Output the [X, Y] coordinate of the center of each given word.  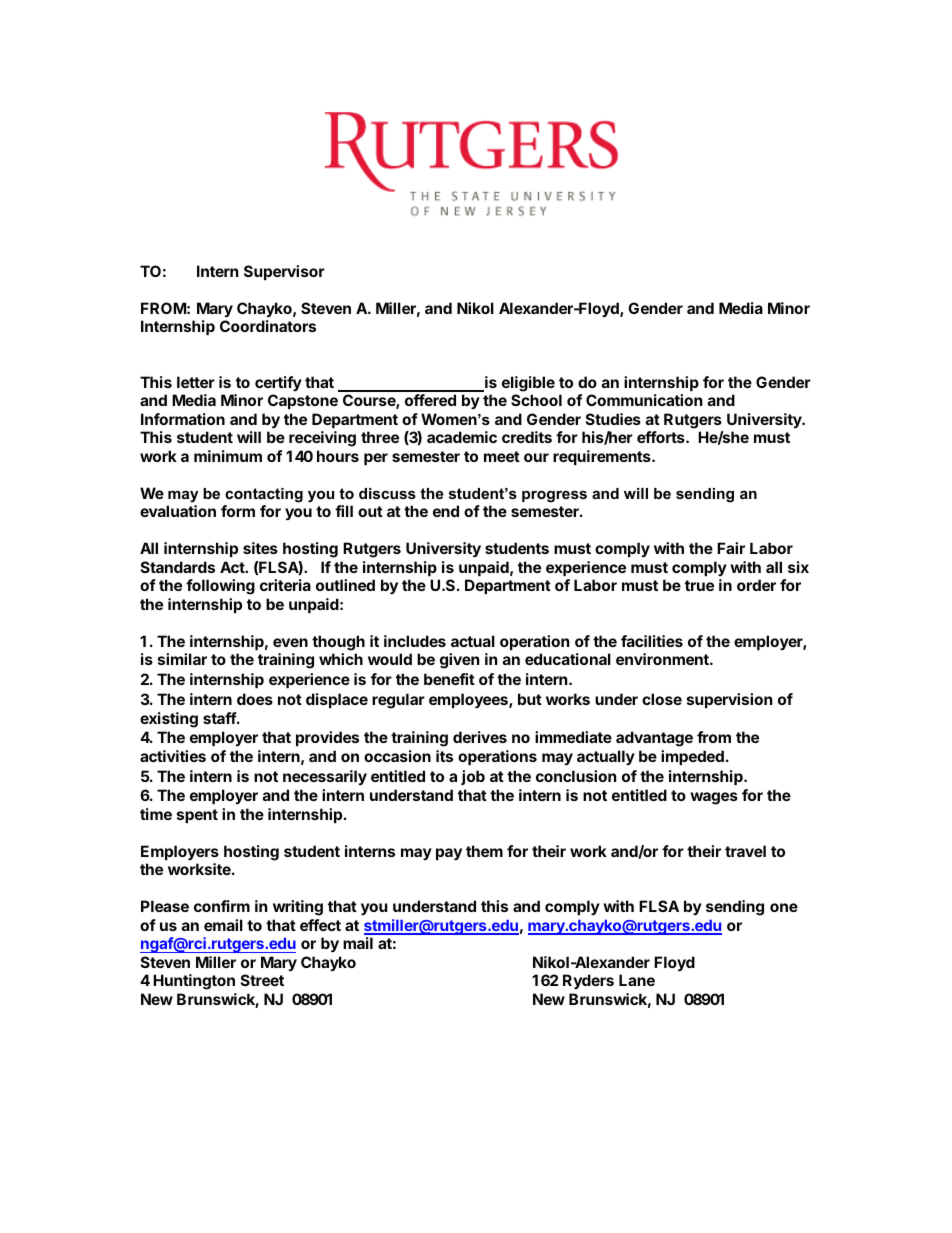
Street [262, 980]
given [459, 661]
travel [745, 851]
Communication [644, 400]
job [473, 777]
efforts [662, 437]
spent [197, 816]
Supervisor [284, 272]
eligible [528, 384]
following [220, 587]
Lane [637, 980]
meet [502, 456]
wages [714, 798]
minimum [228, 456]
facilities [652, 641]
